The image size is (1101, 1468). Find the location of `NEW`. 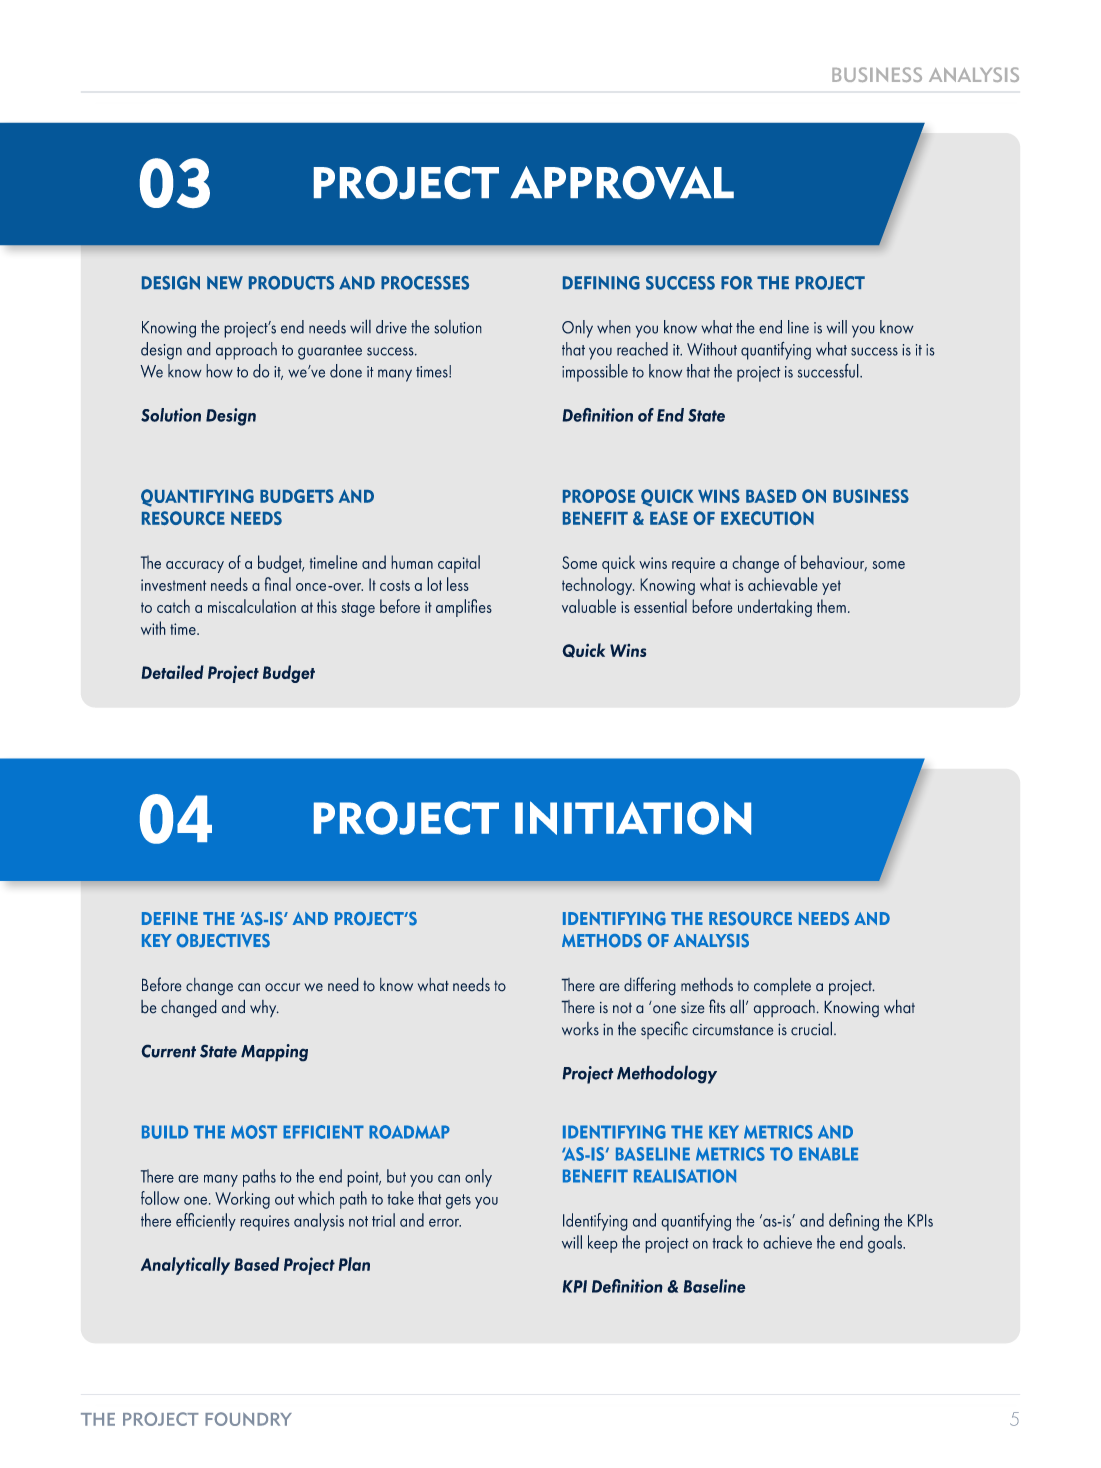

NEW is located at coordinates (225, 283).
